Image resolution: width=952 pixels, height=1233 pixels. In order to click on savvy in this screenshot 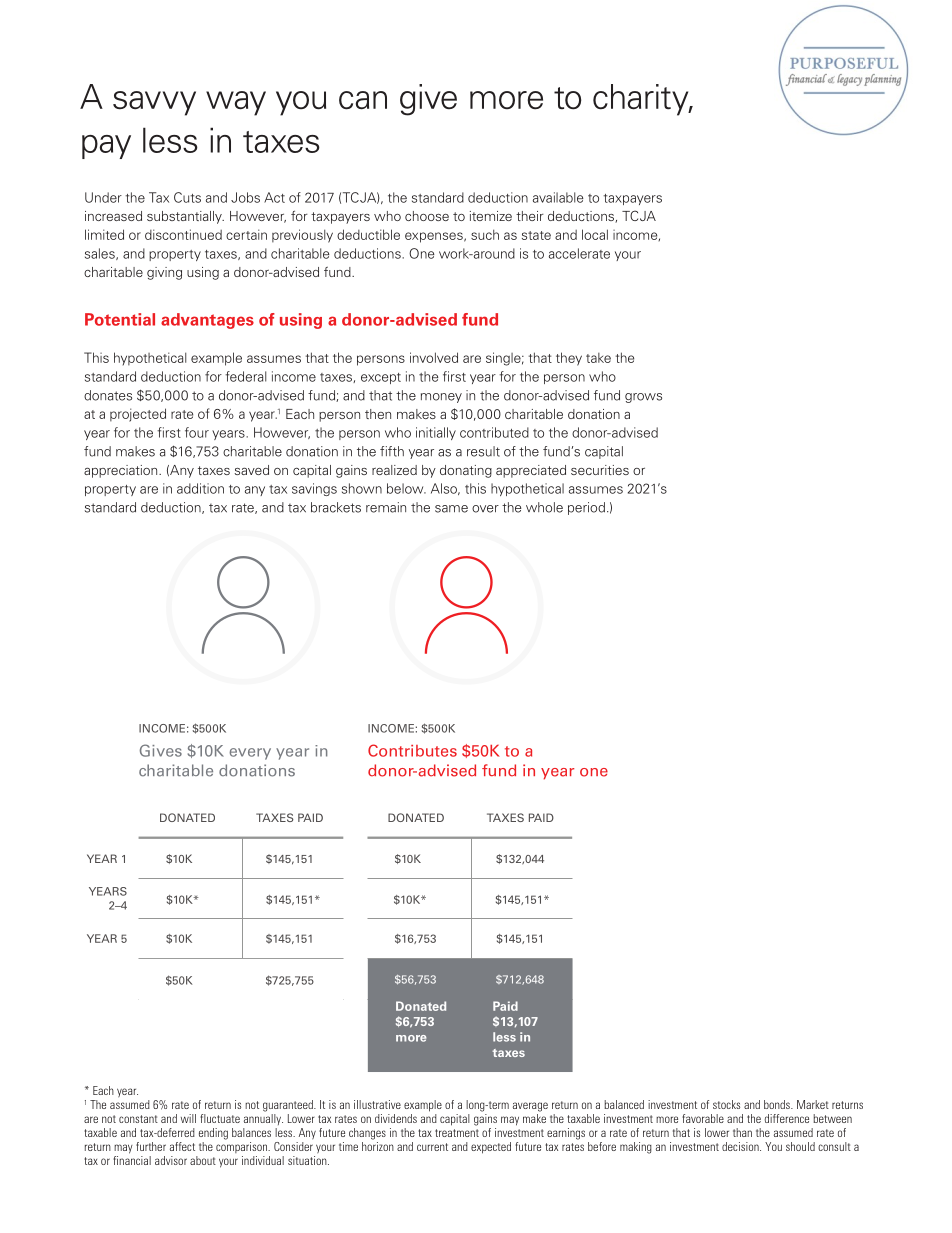, I will do `click(154, 103)`.
